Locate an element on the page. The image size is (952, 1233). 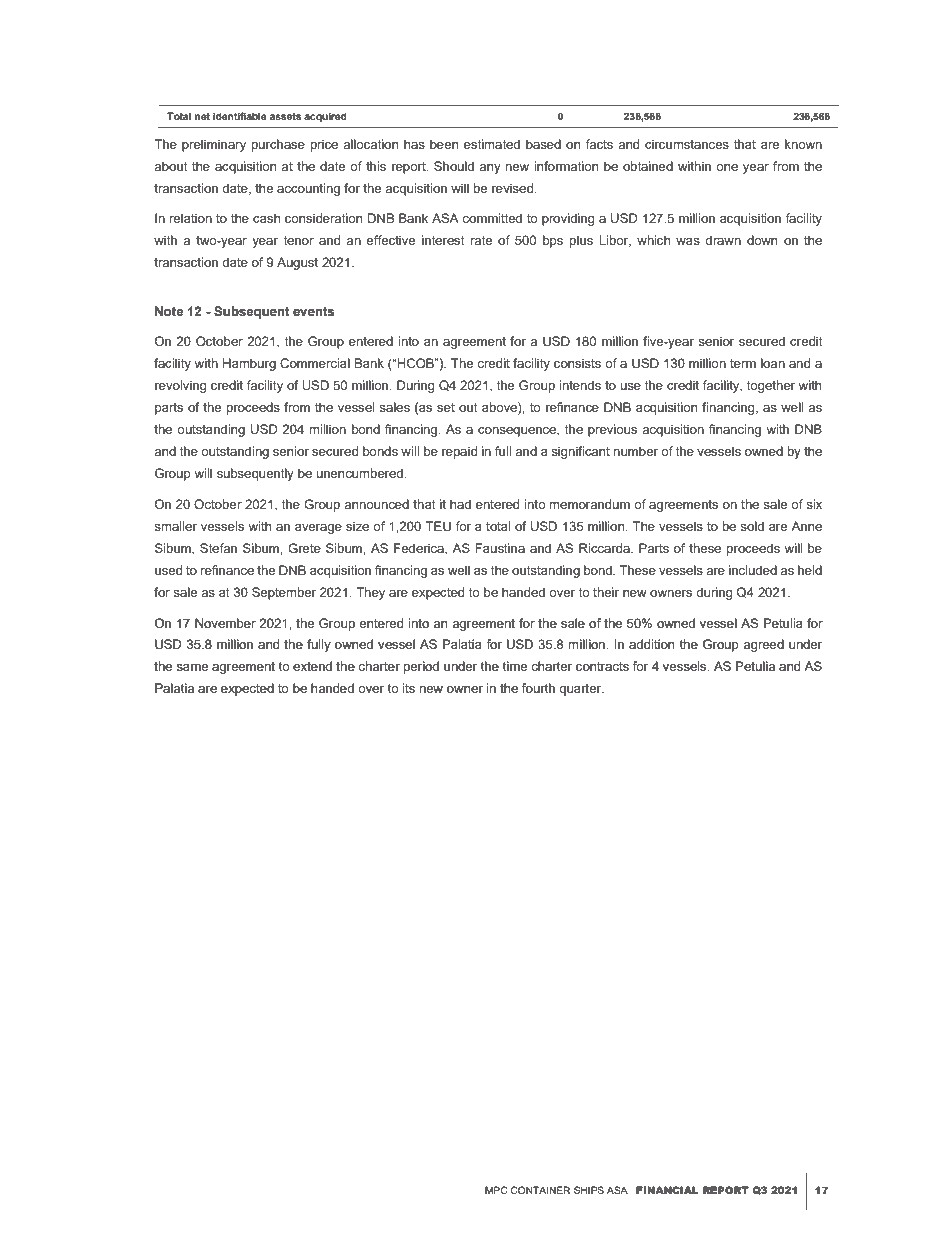
time is located at coordinates (514, 666).
